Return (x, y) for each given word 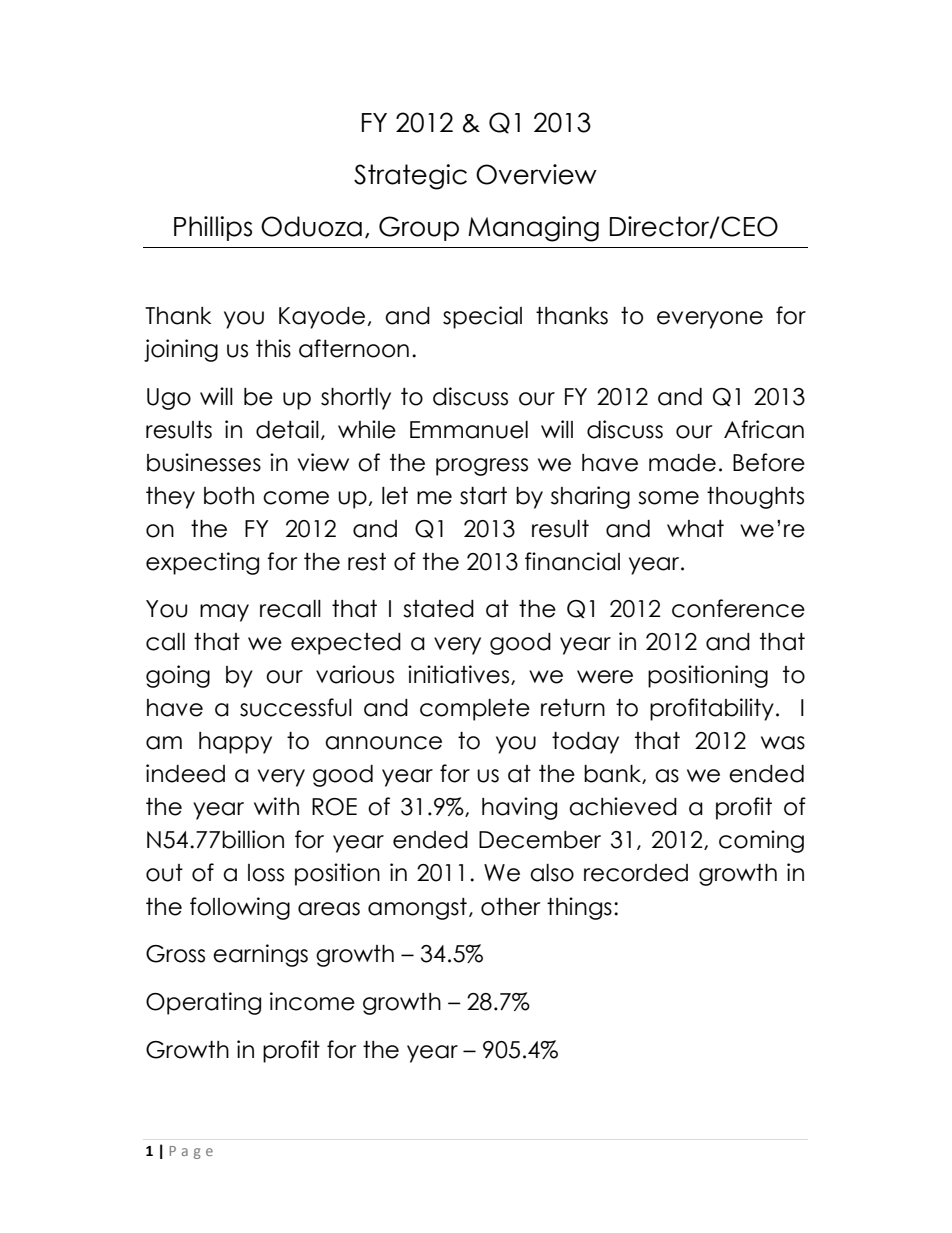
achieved (623, 806)
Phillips (213, 228)
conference (738, 608)
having (519, 808)
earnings (260, 955)
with (276, 806)
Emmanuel (469, 430)
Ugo (169, 399)
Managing (533, 229)
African (764, 429)
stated (438, 609)
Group (419, 228)
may (224, 613)
